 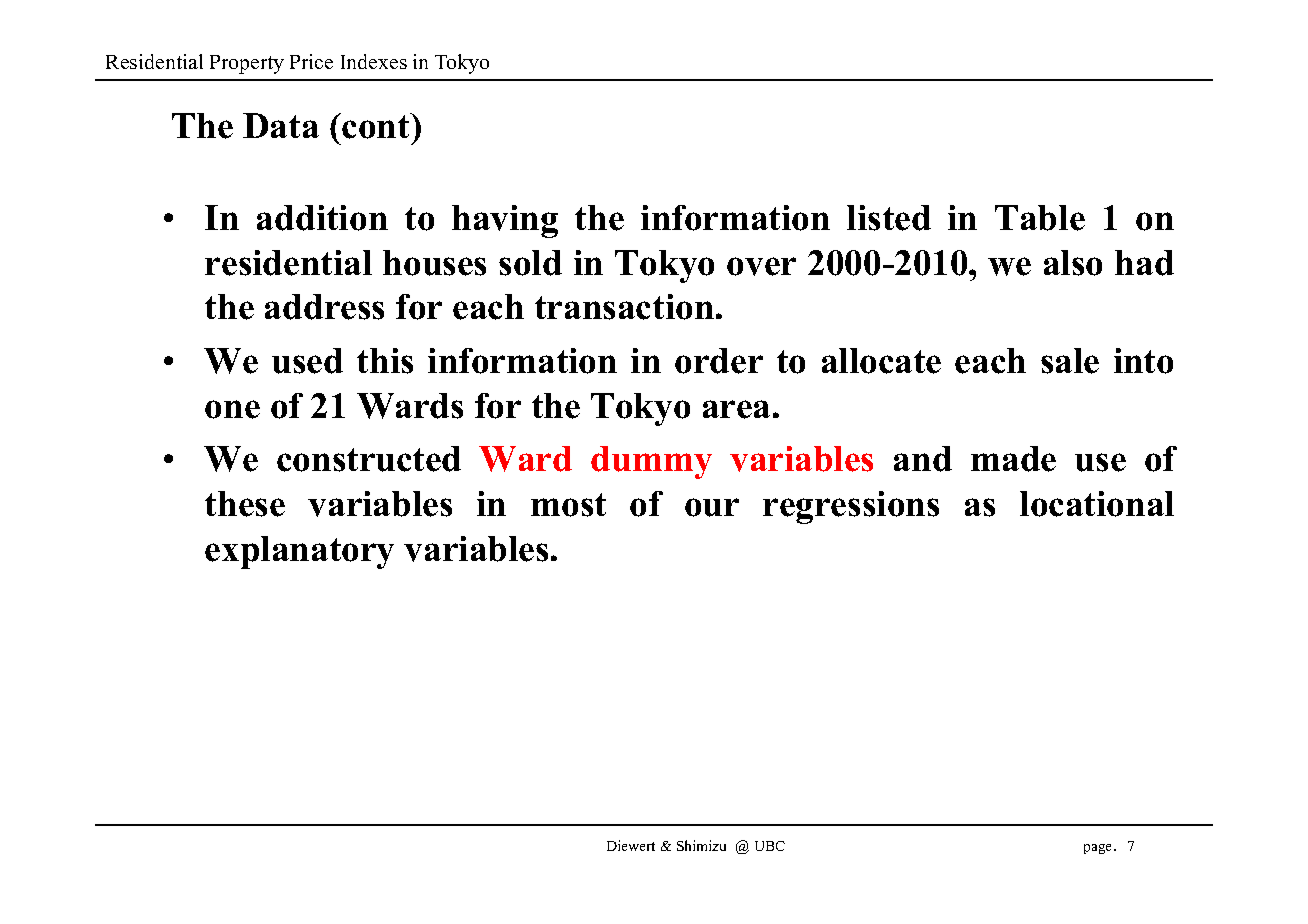 What do you see at coordinates (1040, 218) in the image?
I see `Table` at bounding box center [1040, 218].
